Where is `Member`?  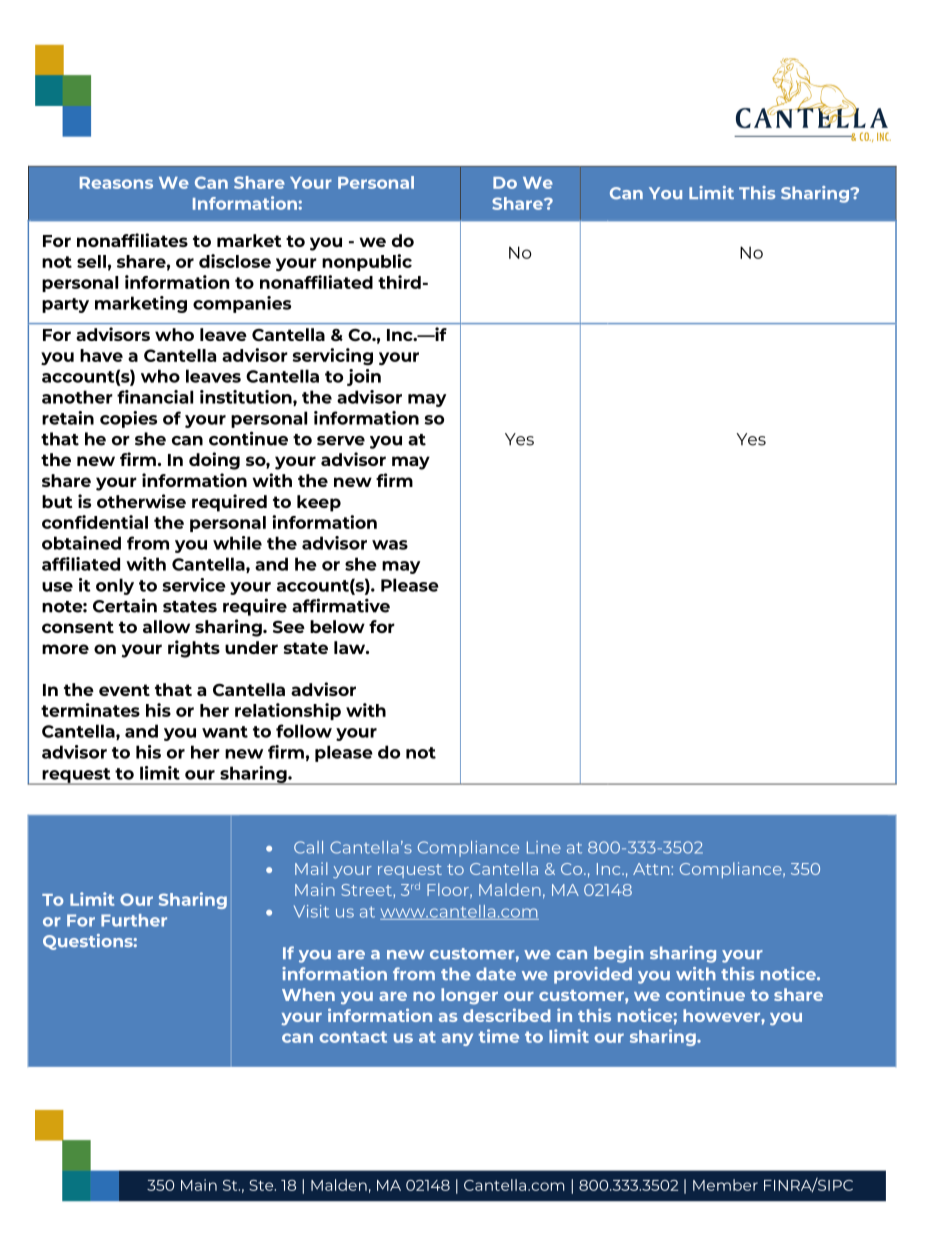 Member is located at coordinates (725, 1185).
